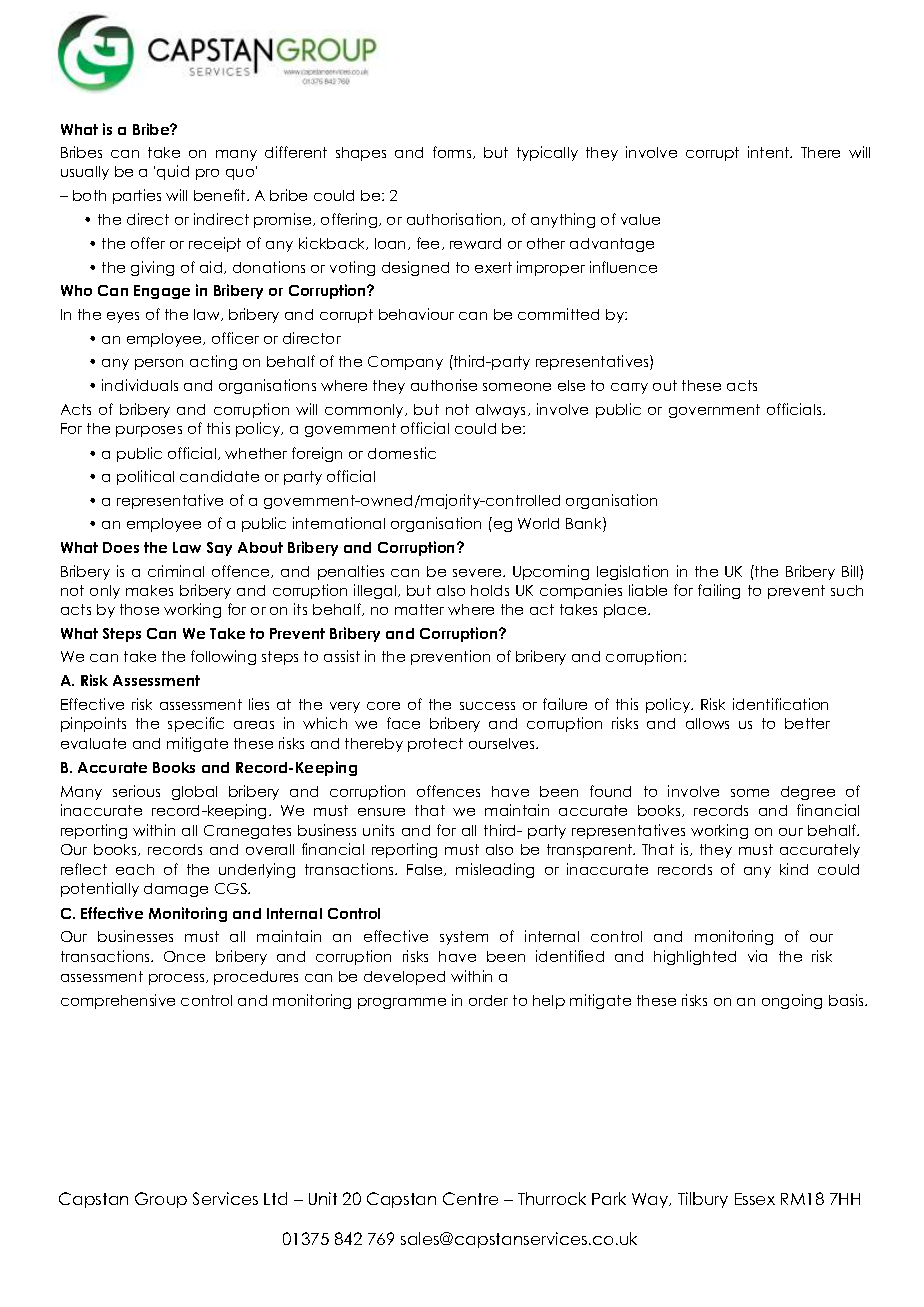 The image size is (924, 1307). Describe the element at coordinates (629, 388) in the screenshot. I see `carry` at that location.
